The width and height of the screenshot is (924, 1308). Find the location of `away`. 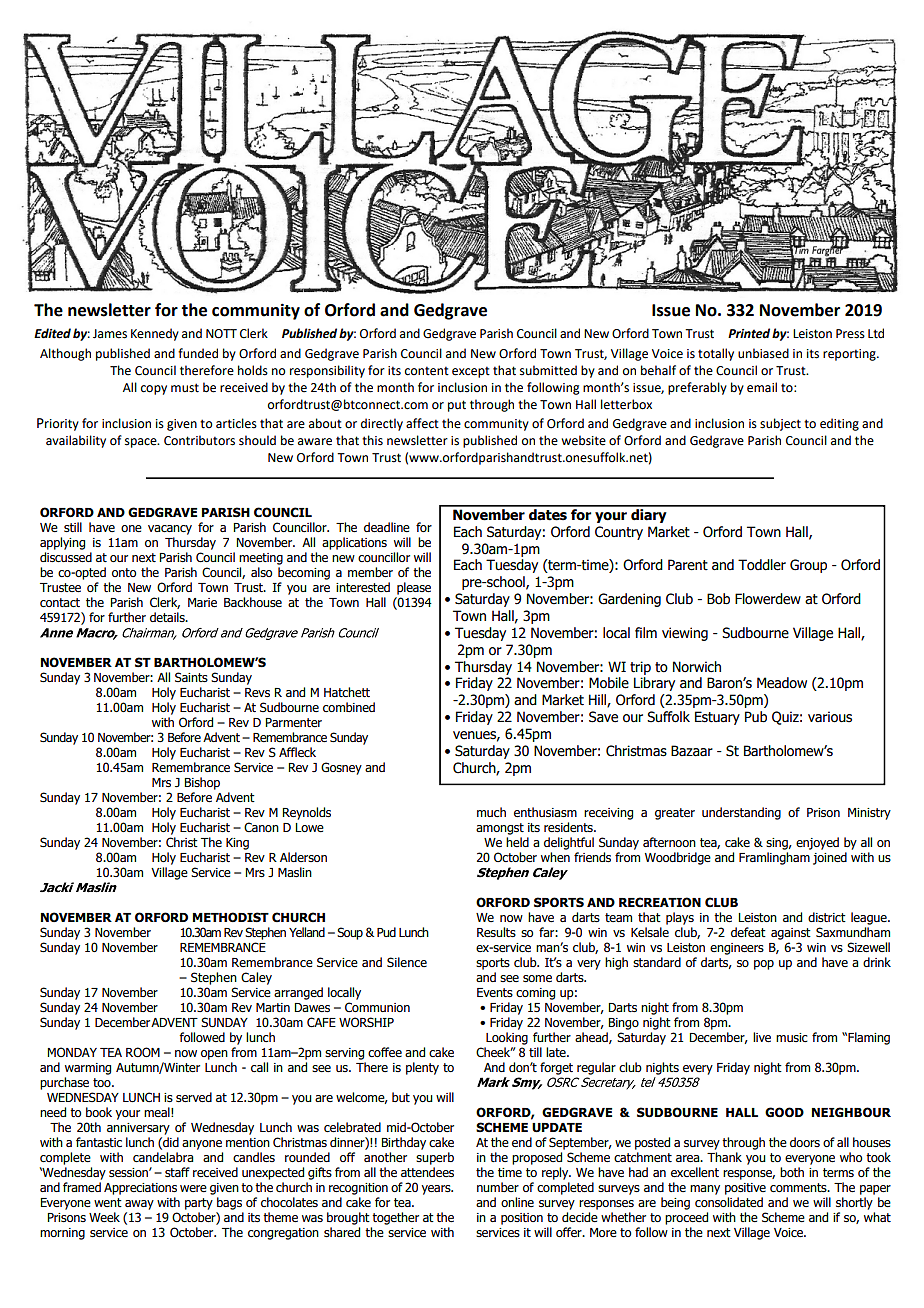

away is located at coordinates (139, 1205).
